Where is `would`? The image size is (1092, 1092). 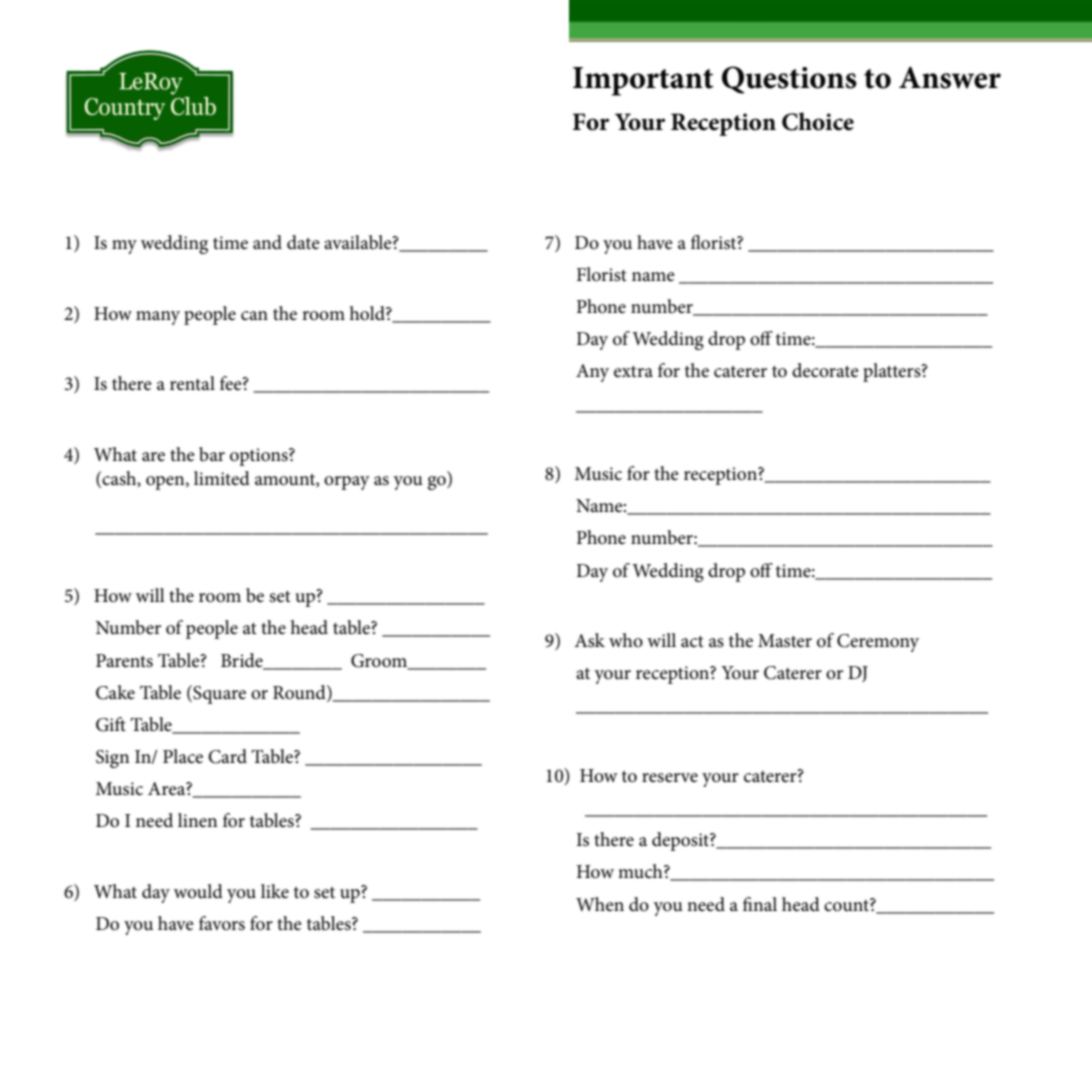 would is located at coordinates (198, 891).
